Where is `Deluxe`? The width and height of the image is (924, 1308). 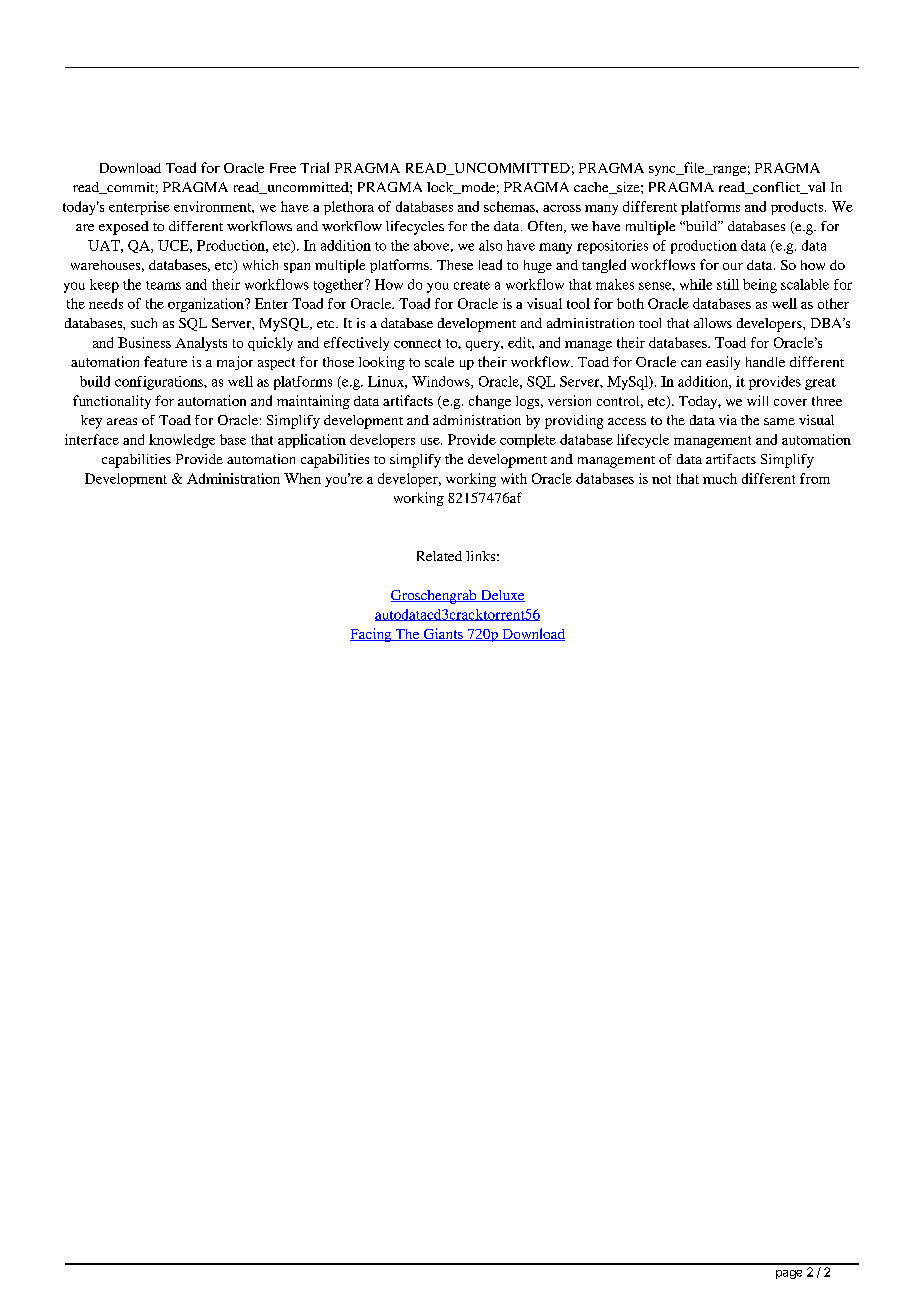 Deluxe is located at coordinates (501, 596).
